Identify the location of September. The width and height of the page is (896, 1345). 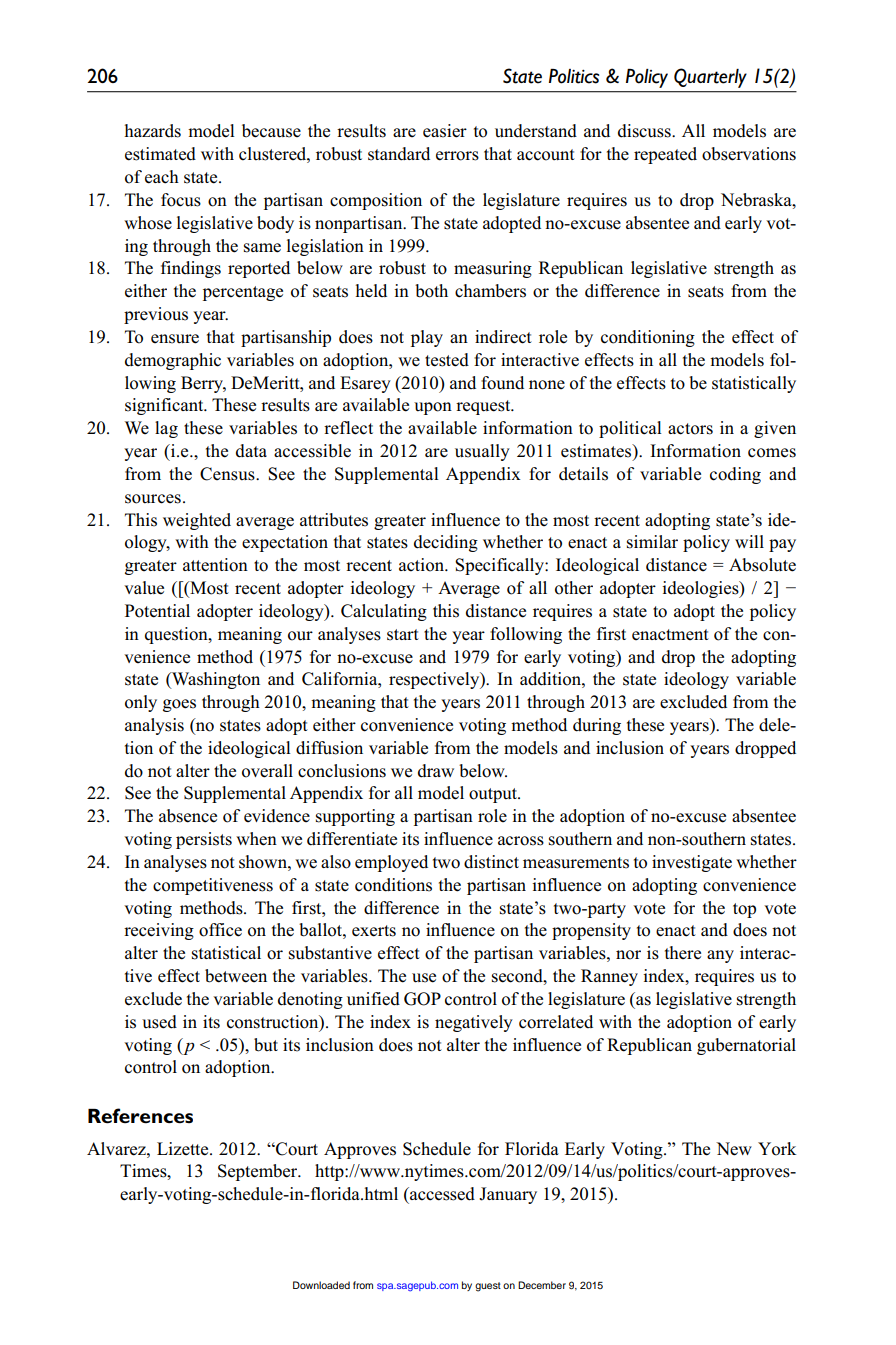
(259, 1172).
